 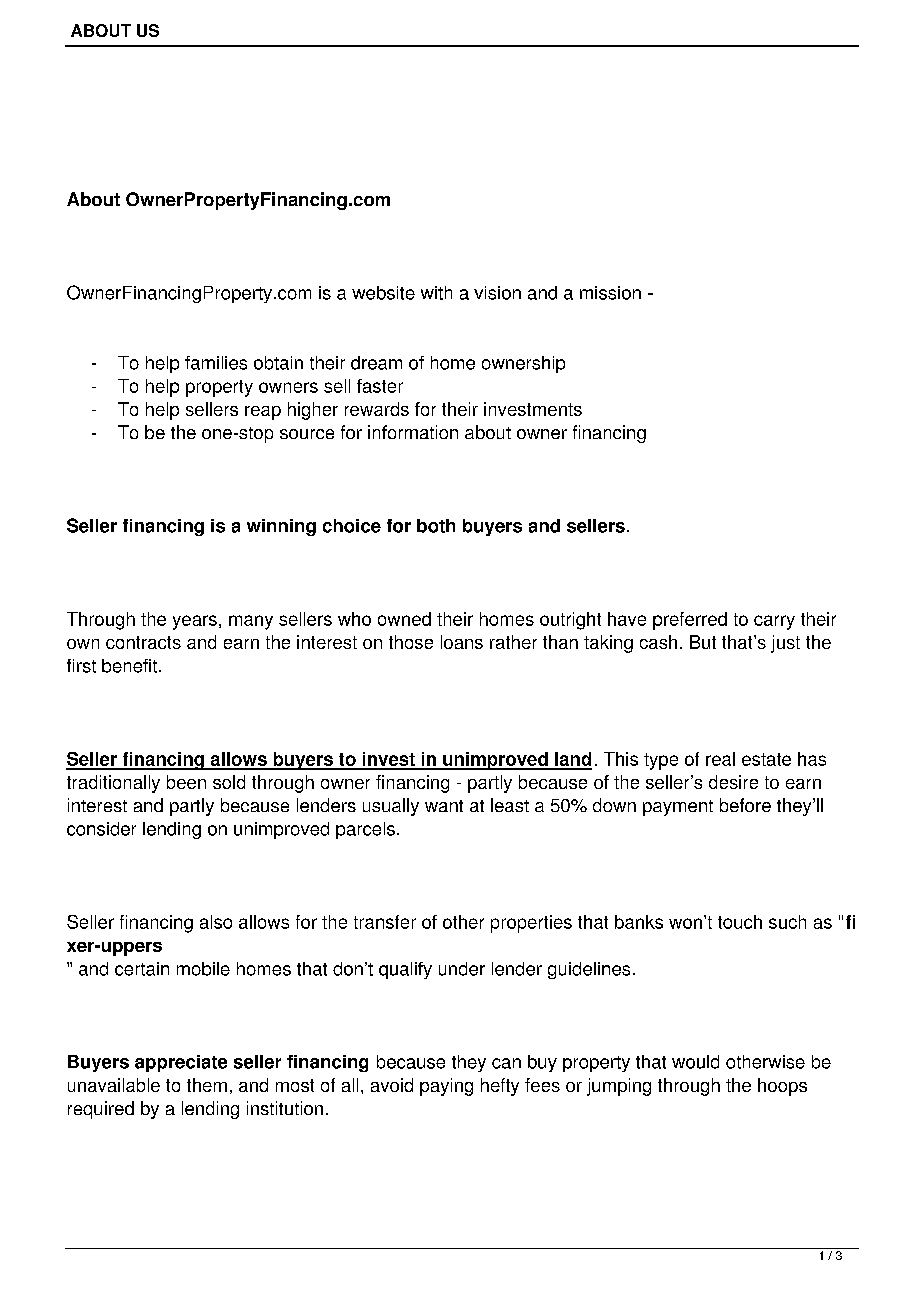 I want to click on mission, so click(x=610, y=293).
